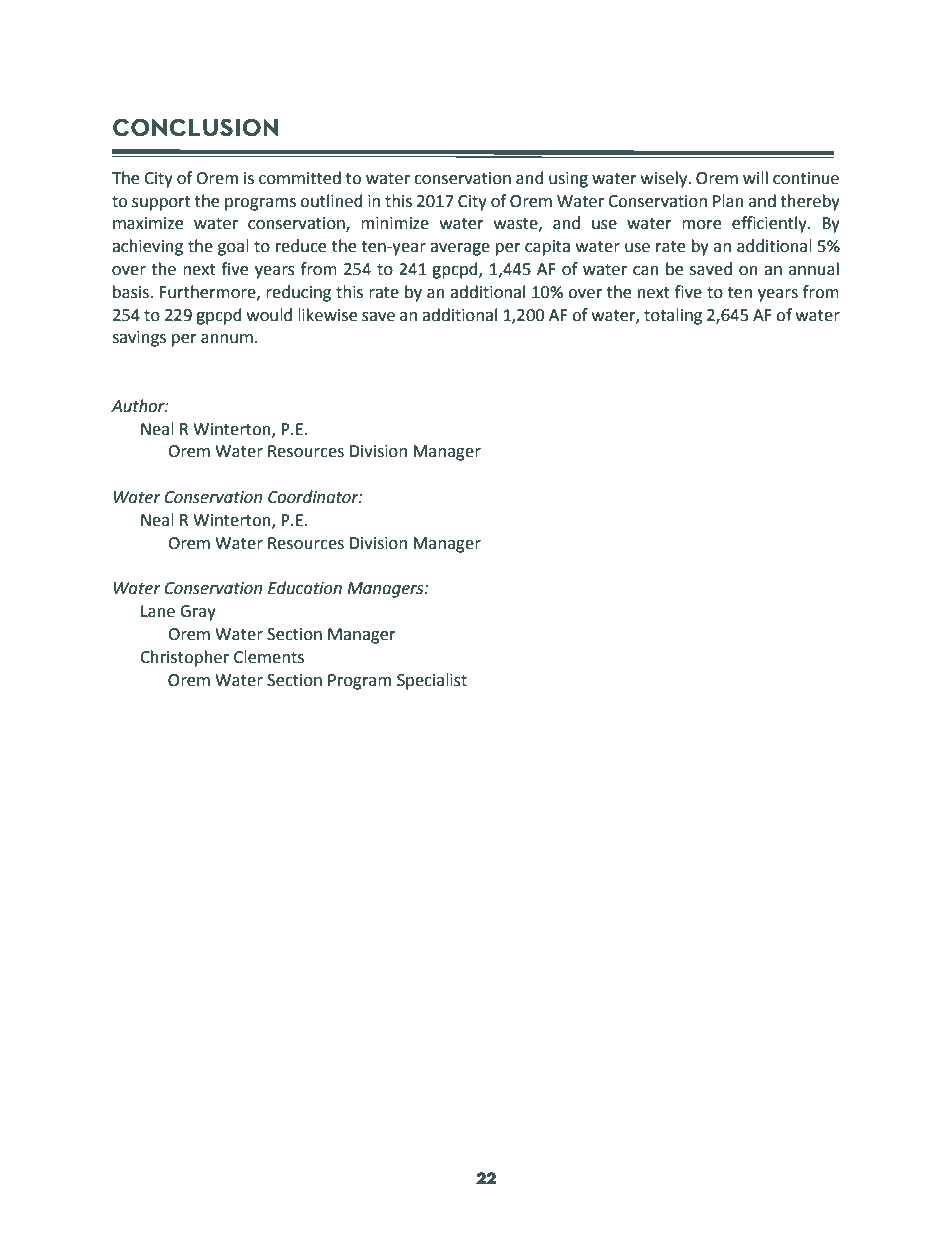 The width and height of the screenshot is (952, 1233). Describe the element at coordinates (755, 177) in the screenshot. I see `will` at that location.
